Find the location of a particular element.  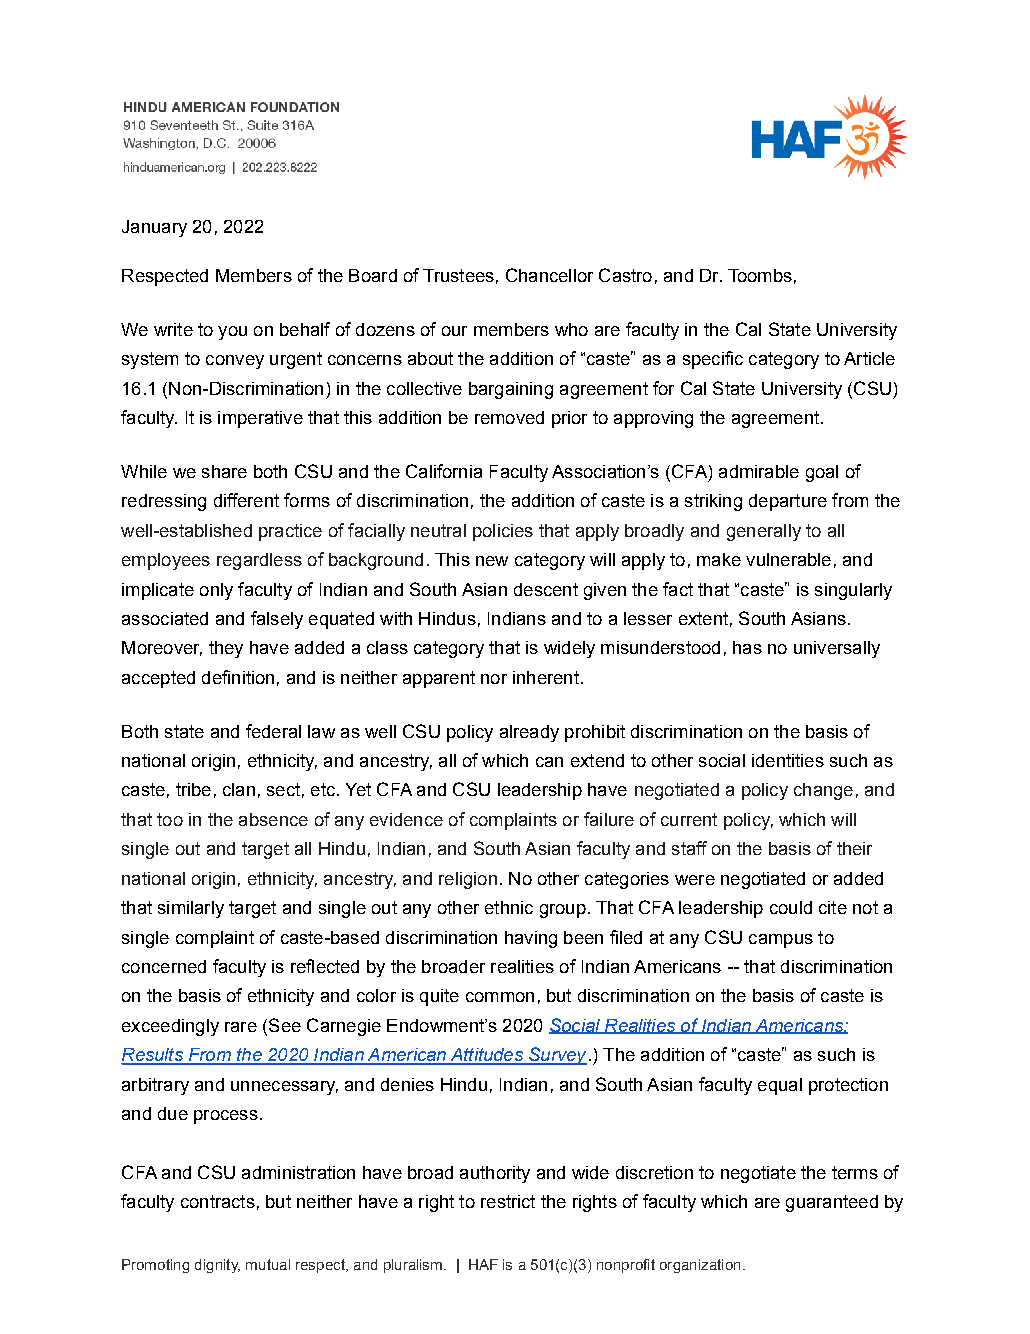

federal is located at coordinates (273, 731).
